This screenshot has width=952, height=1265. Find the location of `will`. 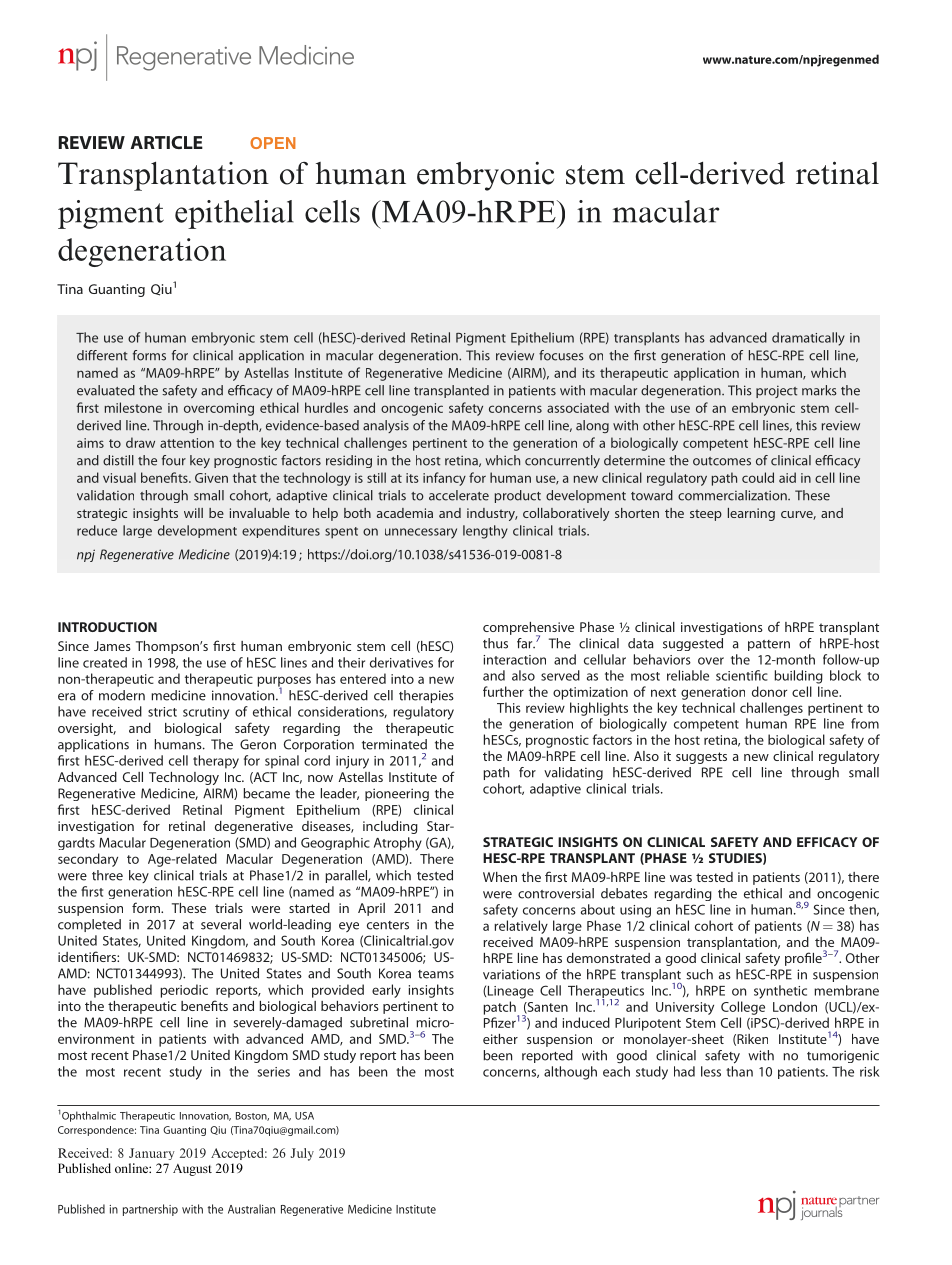

will is located at coordinates (193, 513).
